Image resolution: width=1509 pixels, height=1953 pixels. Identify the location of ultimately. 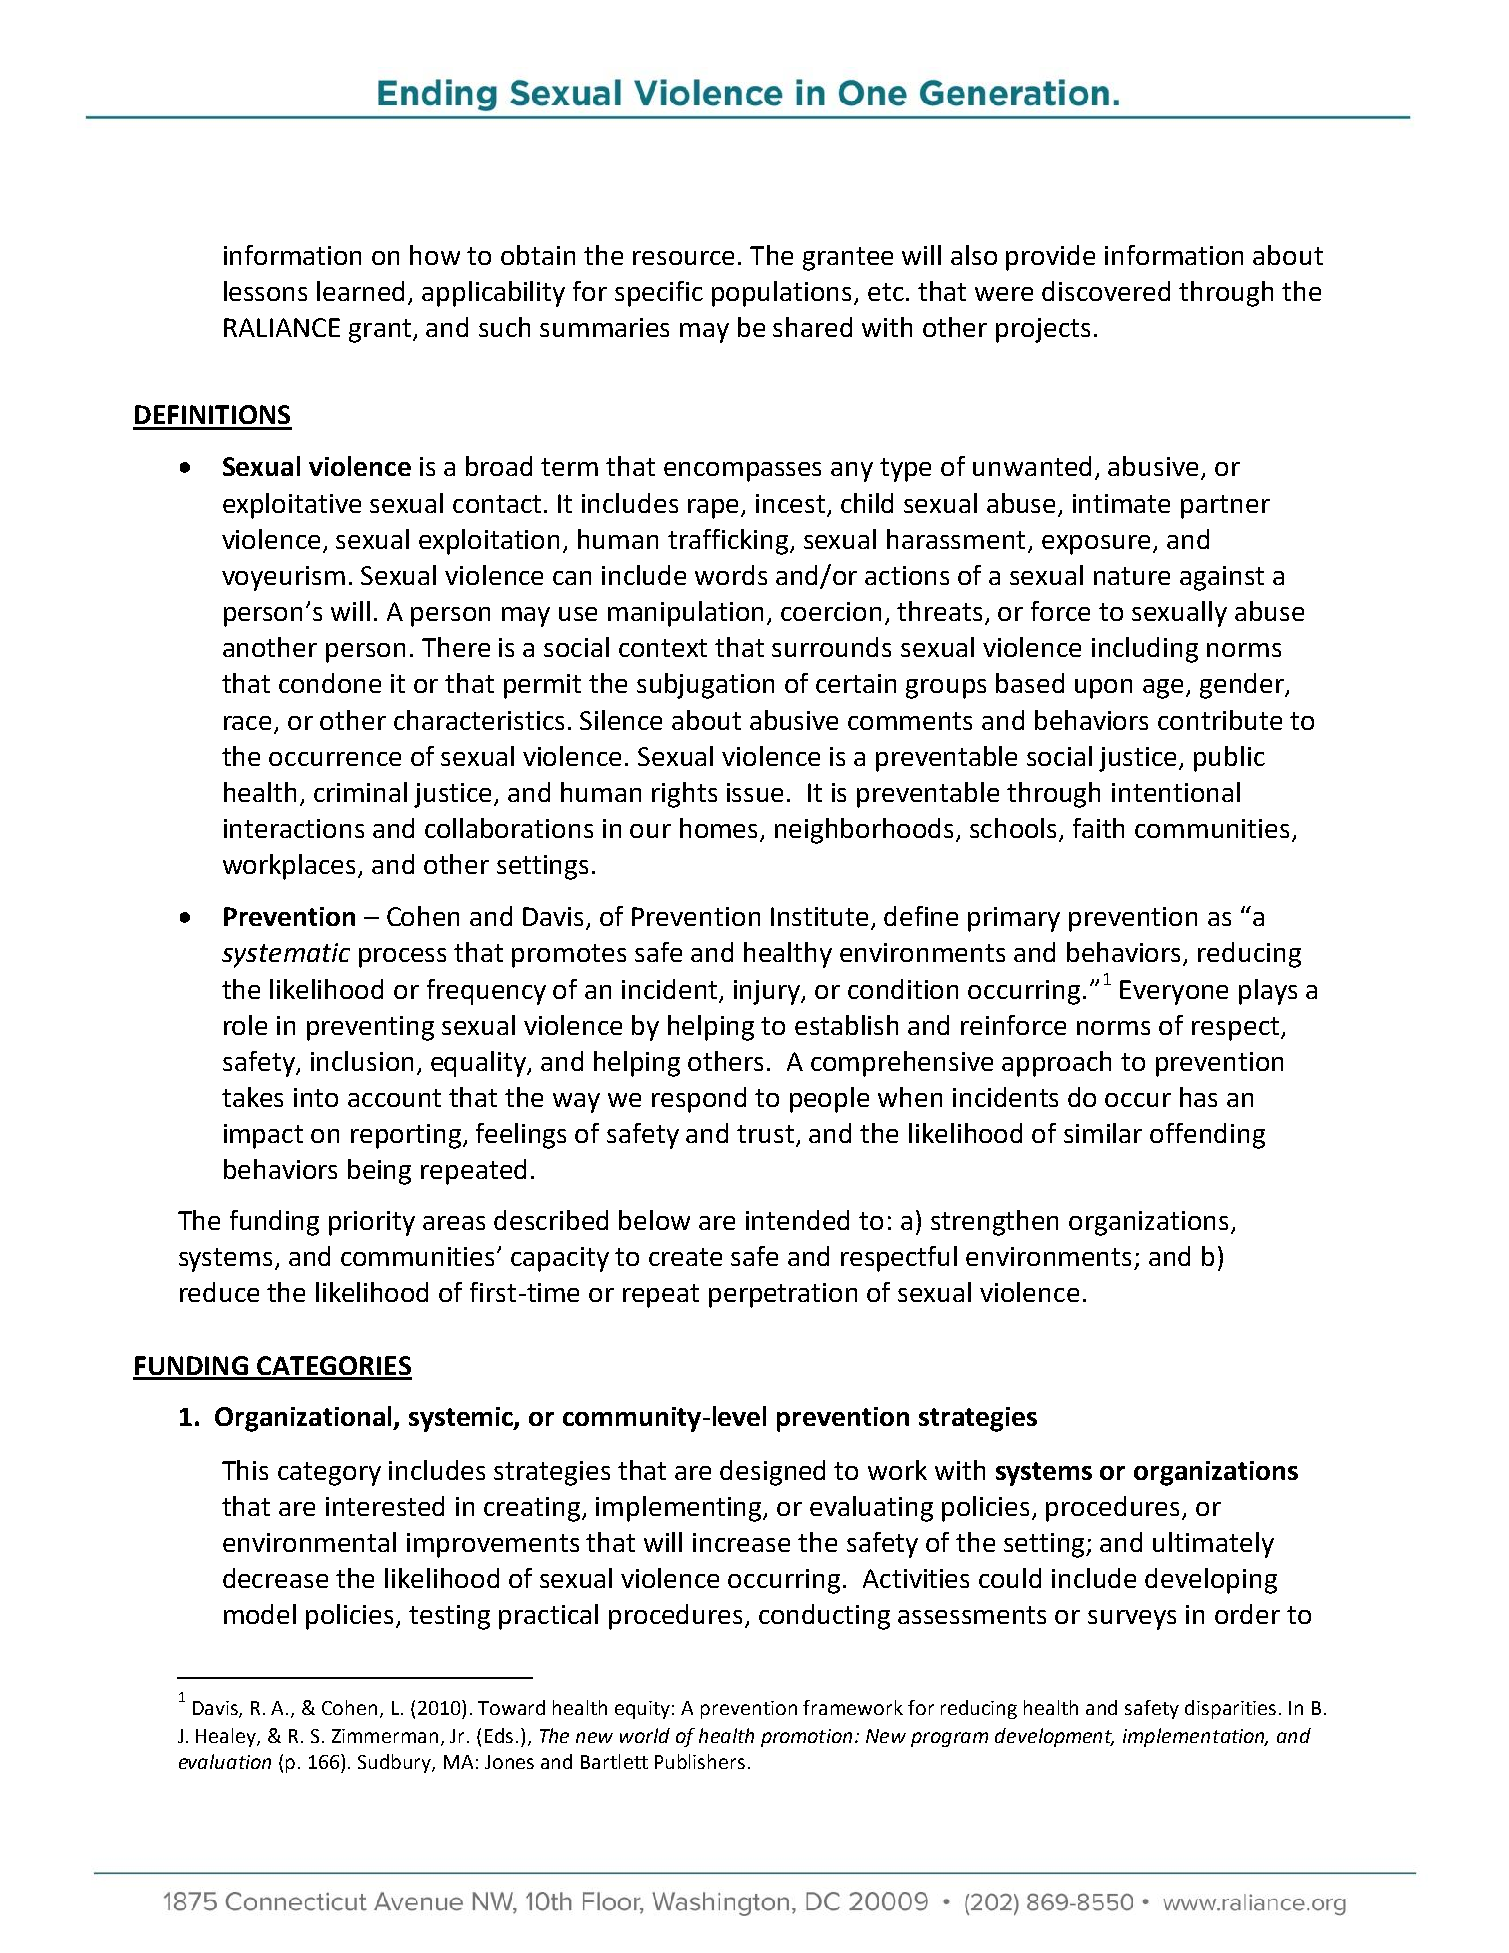
(1213, 1545).
